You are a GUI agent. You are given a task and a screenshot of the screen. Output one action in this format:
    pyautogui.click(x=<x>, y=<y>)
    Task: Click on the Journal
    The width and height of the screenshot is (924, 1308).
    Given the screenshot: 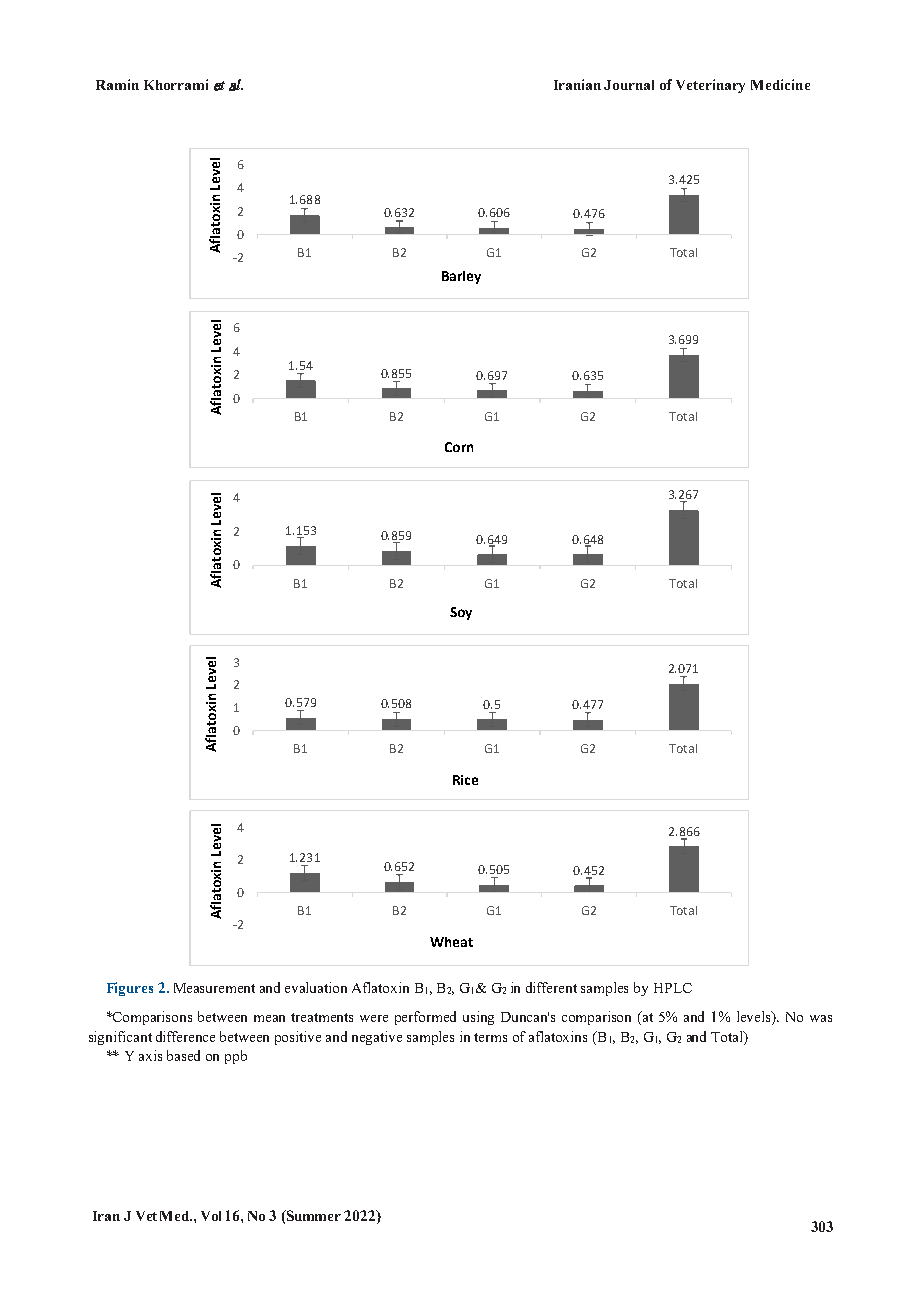 What is the action you would take?
    pyautogui.click(x=629, y=85)
